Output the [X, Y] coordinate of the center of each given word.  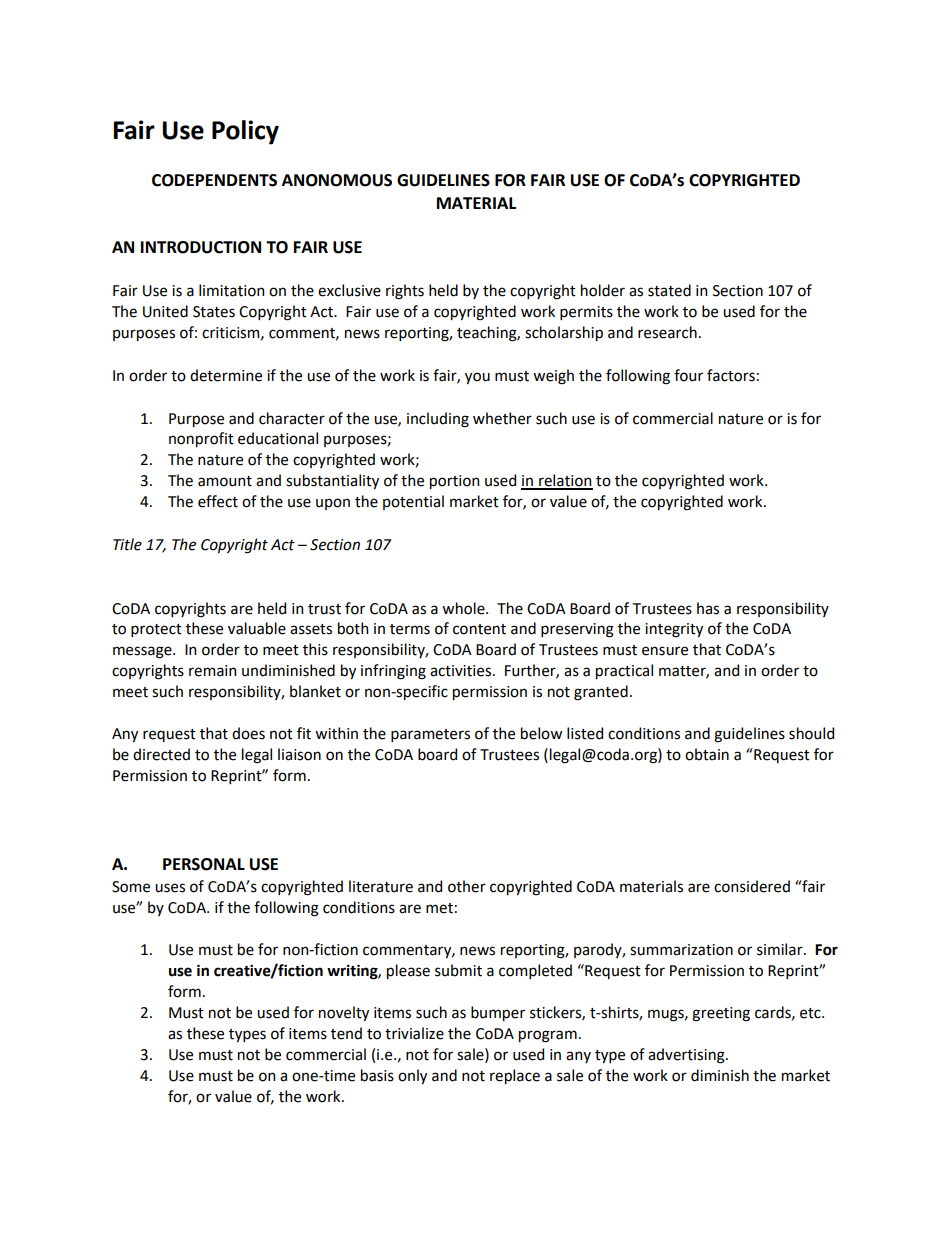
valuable [257, 628]
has [708, 608]
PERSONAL [204, 864]
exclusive [349, 290]
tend [346, 1033]
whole [464, 608]
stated [669, 290]
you [477, 378]
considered [752, 886]
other [467, 886]
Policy [245, 132]
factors [731, 375]
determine [226, 375]
